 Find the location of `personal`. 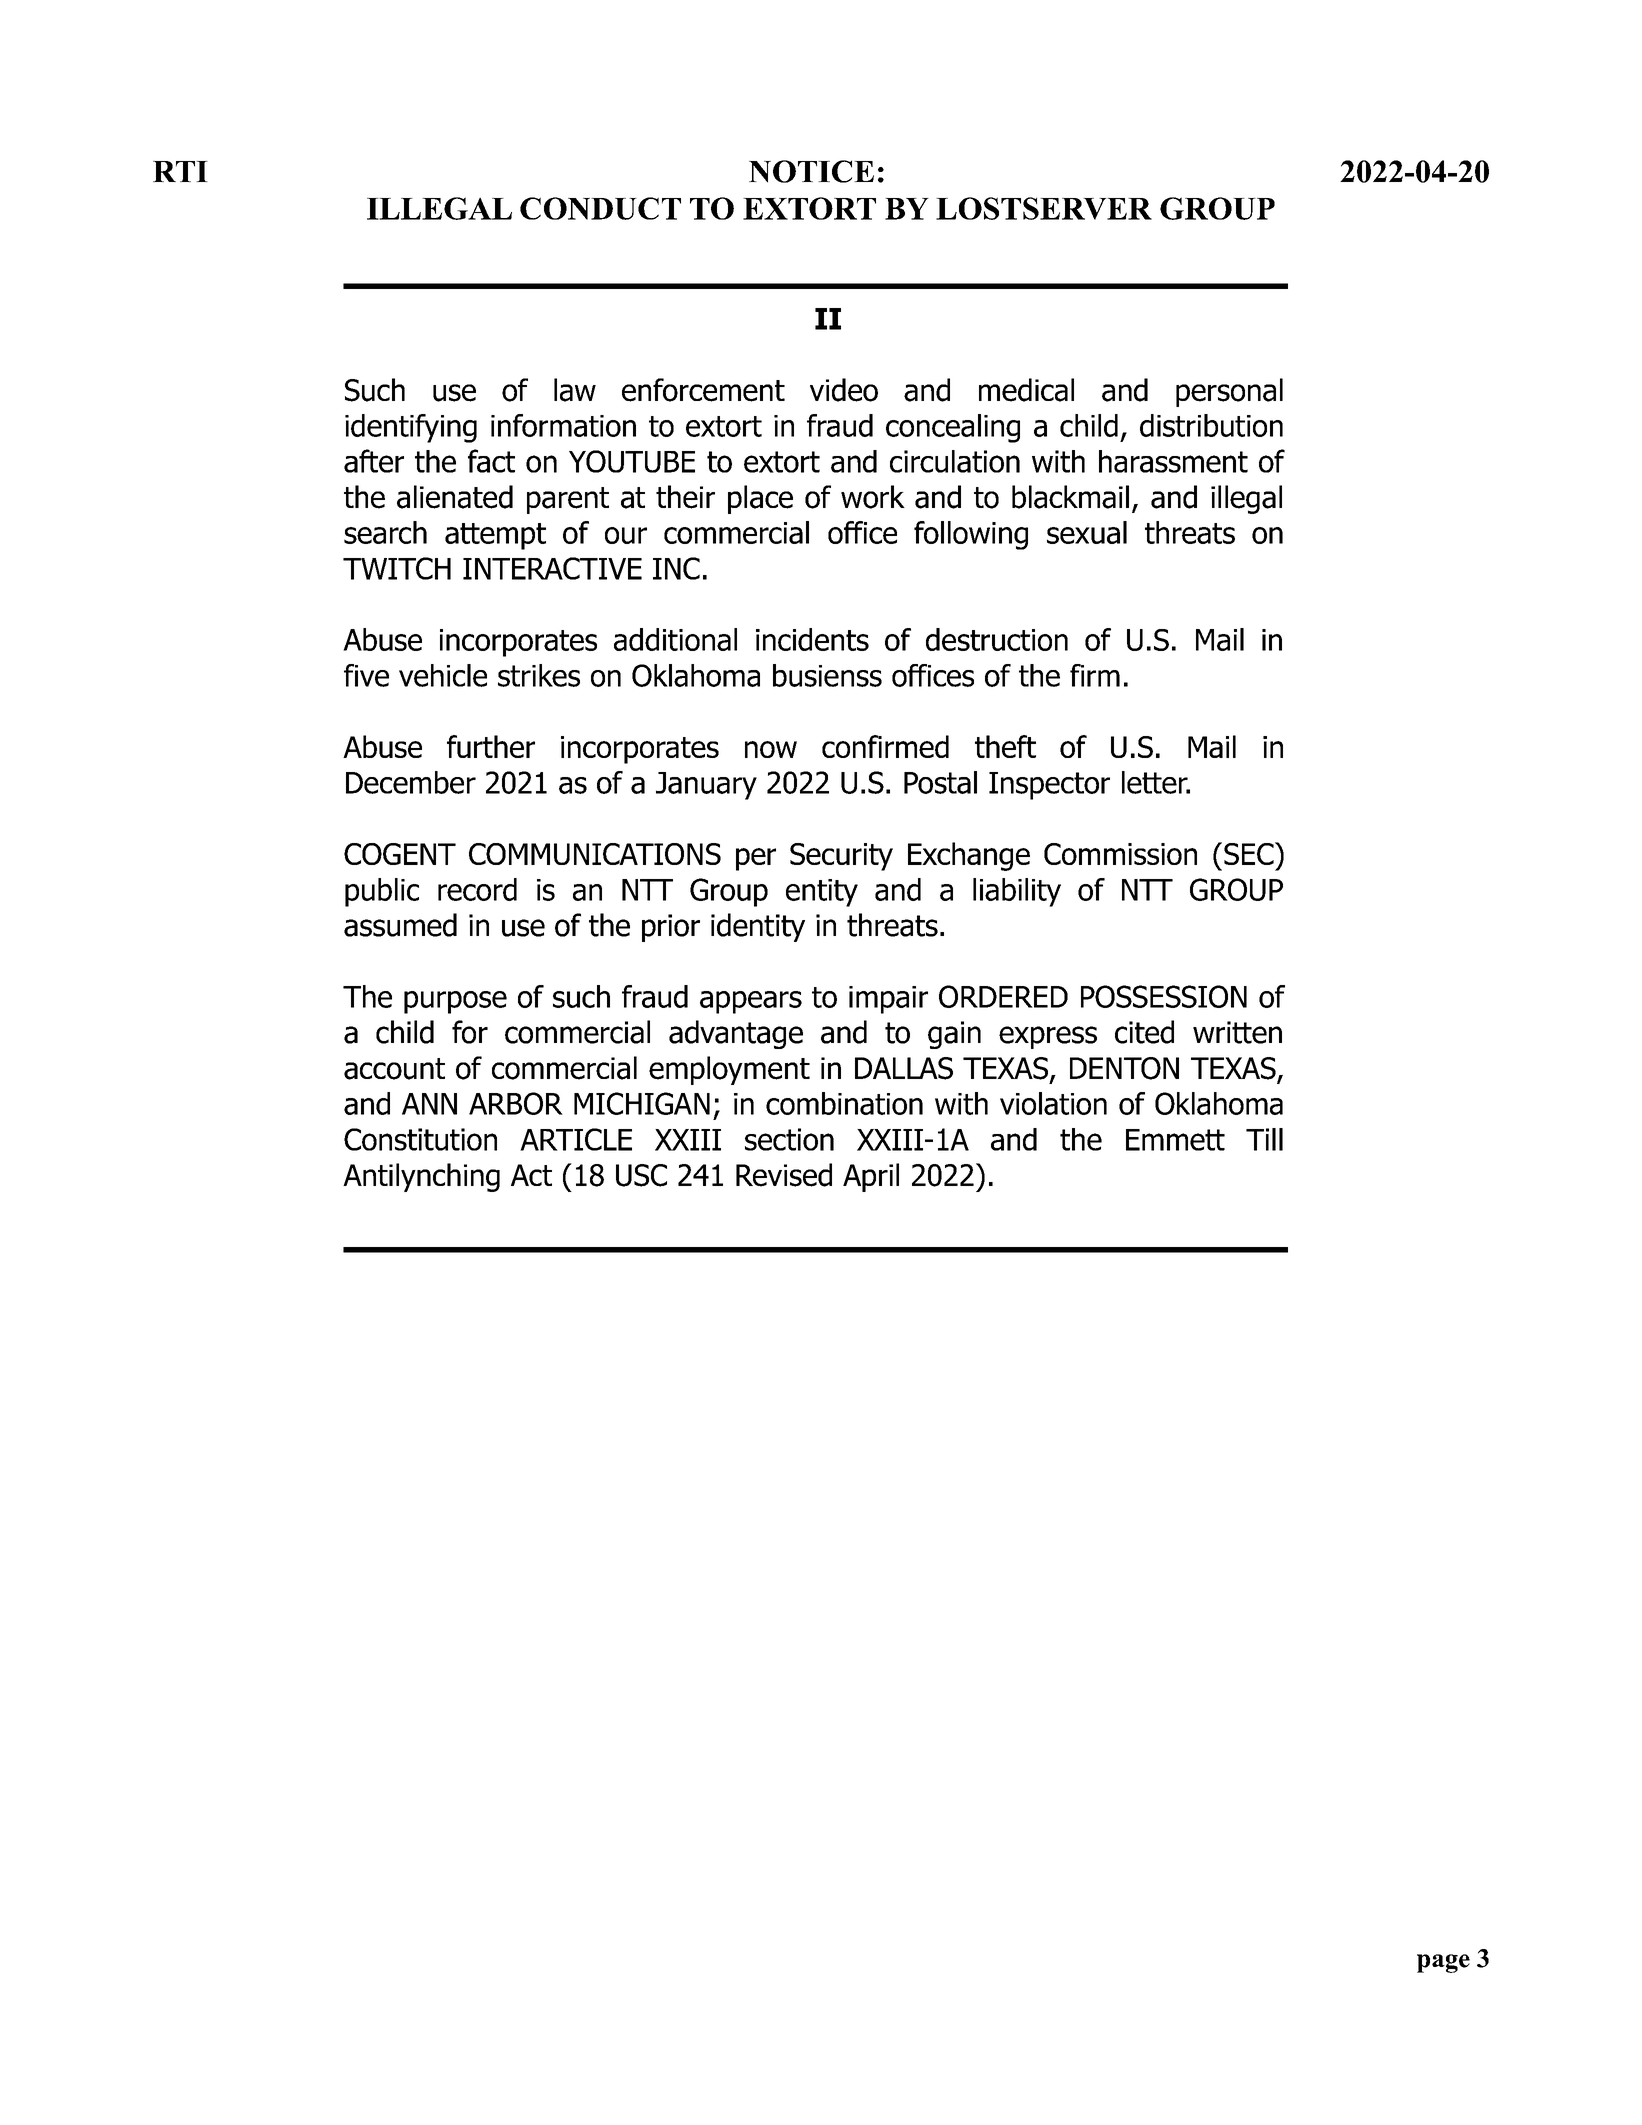

personal is located at coordinates (1229, 392).
